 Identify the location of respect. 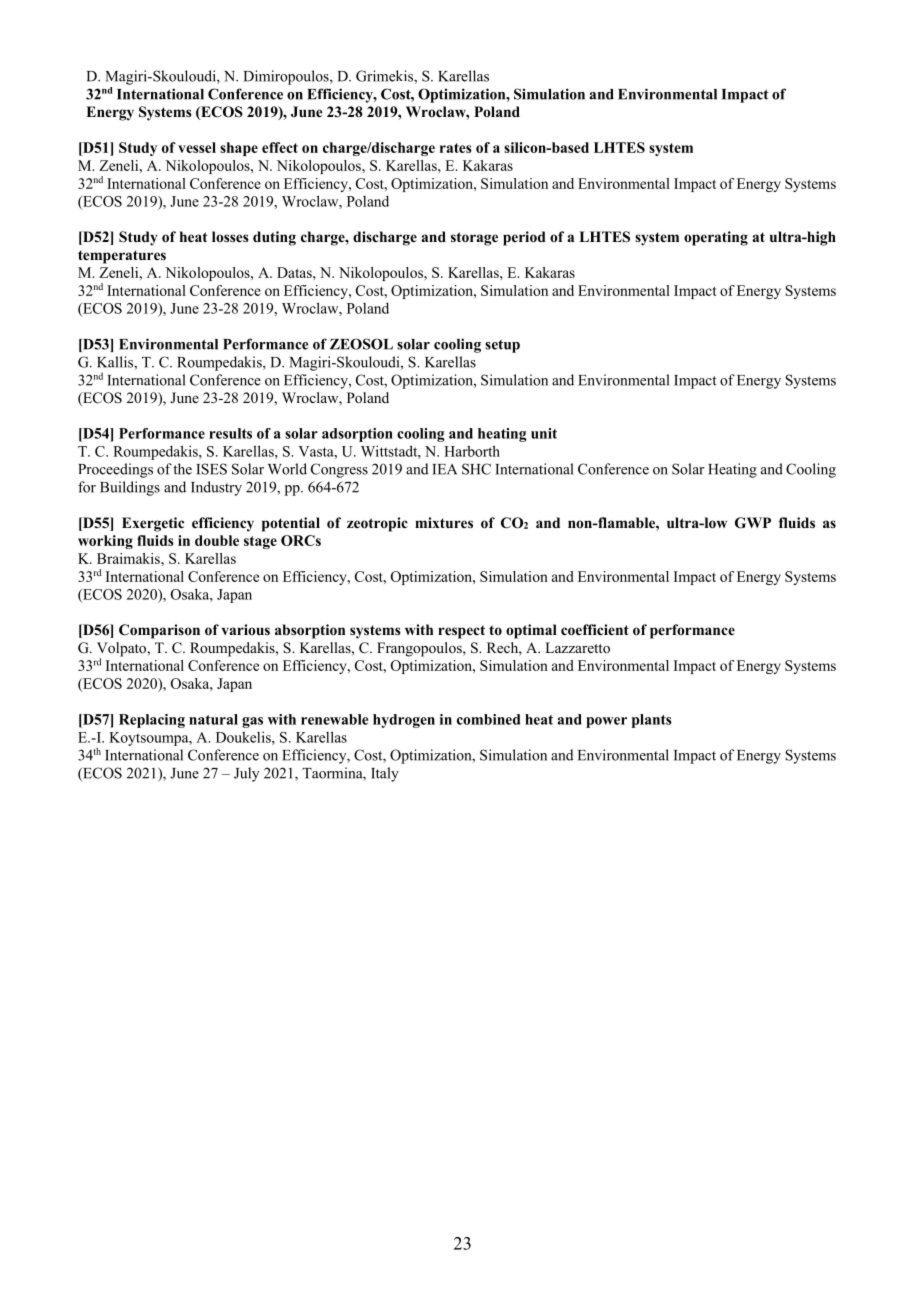
(461, 632).
